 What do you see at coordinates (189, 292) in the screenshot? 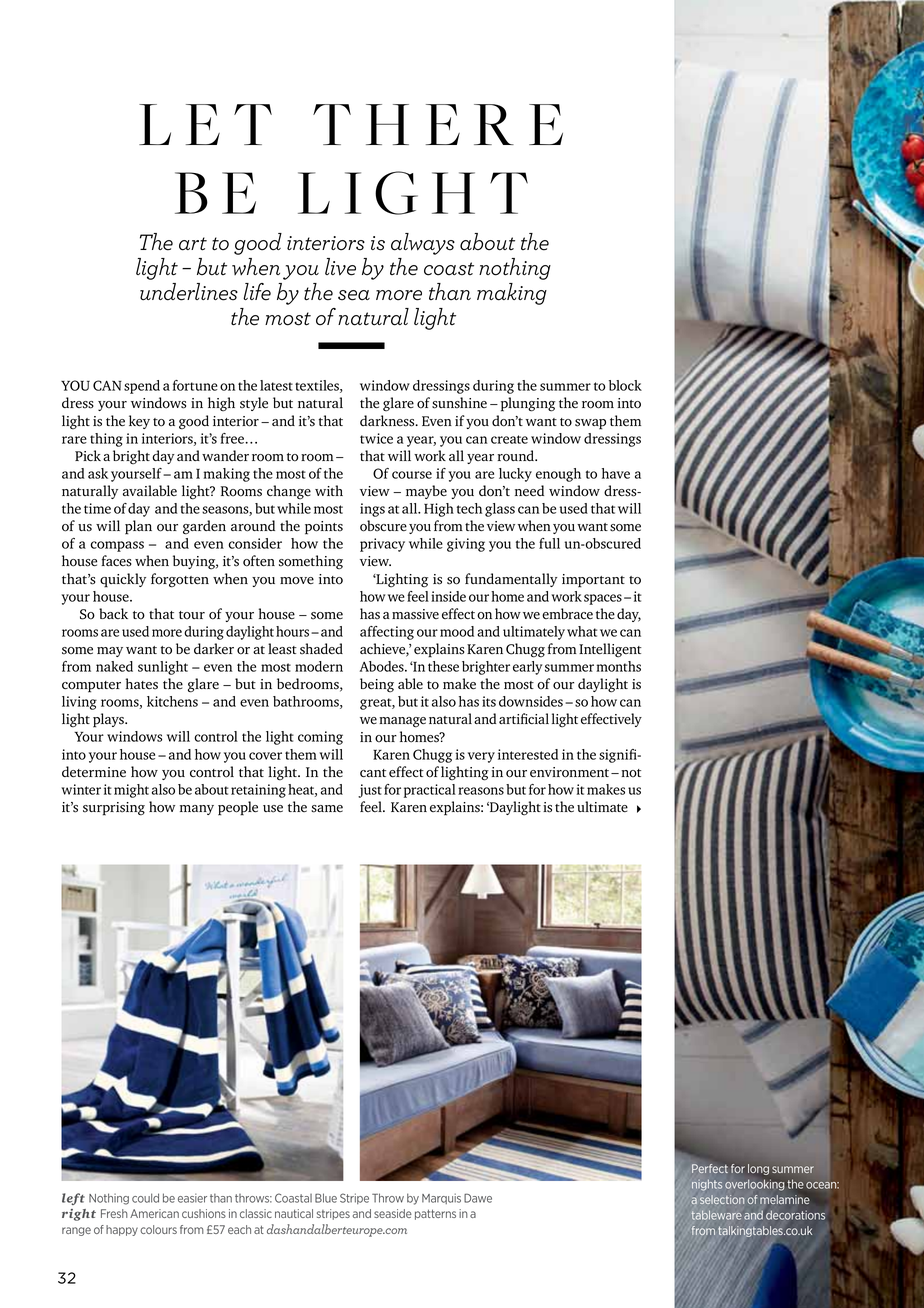
I see `underlines` at bounding box center [189, 292].
